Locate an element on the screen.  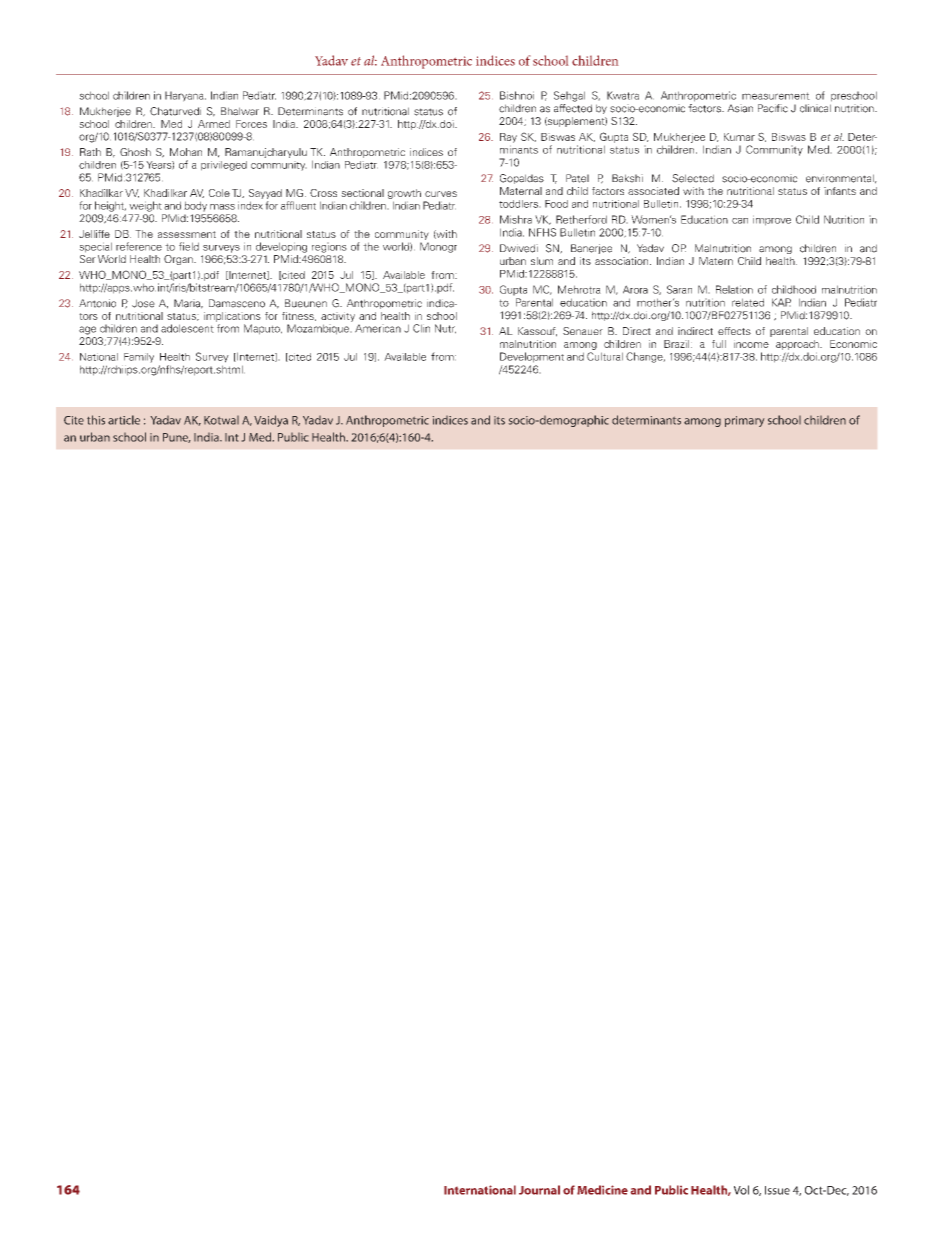
Kumar is located at coordinates (739, 137).
